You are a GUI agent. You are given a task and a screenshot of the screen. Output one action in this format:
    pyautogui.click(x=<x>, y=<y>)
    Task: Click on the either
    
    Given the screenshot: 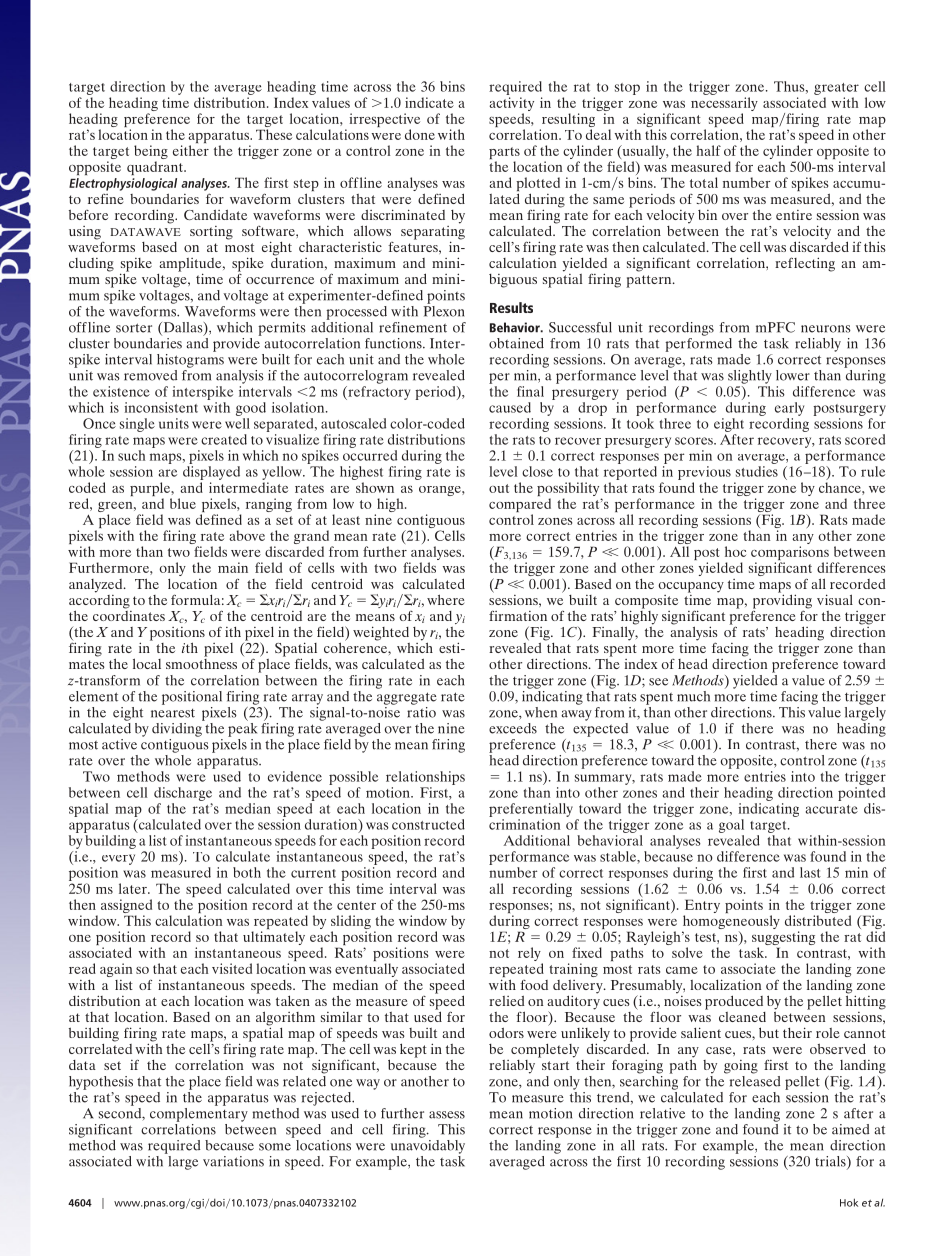 What is the action you would take?
    pyautogui.click(x=191, y=150)
